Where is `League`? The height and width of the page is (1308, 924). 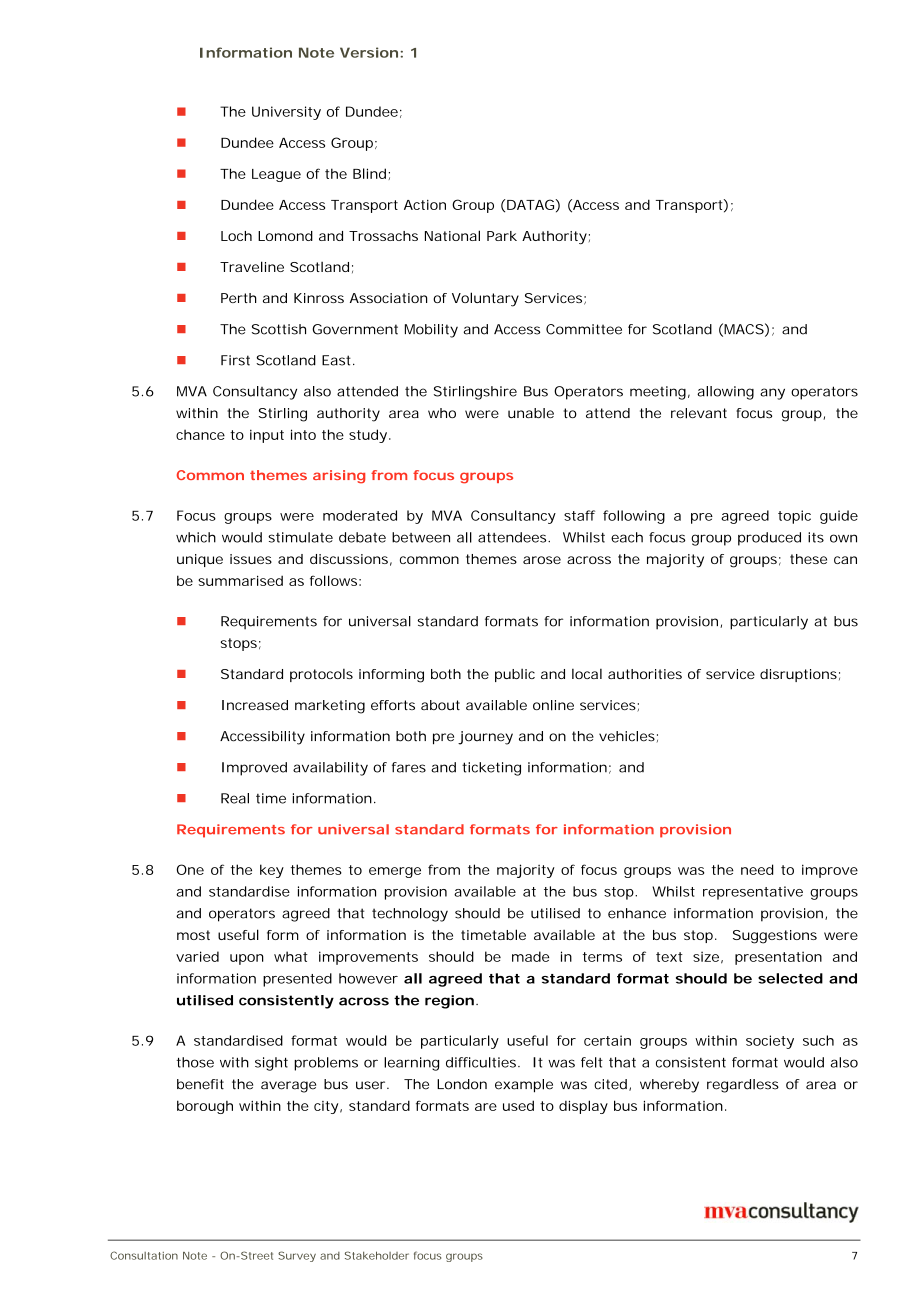 League is located at coordinates (276, 175).
